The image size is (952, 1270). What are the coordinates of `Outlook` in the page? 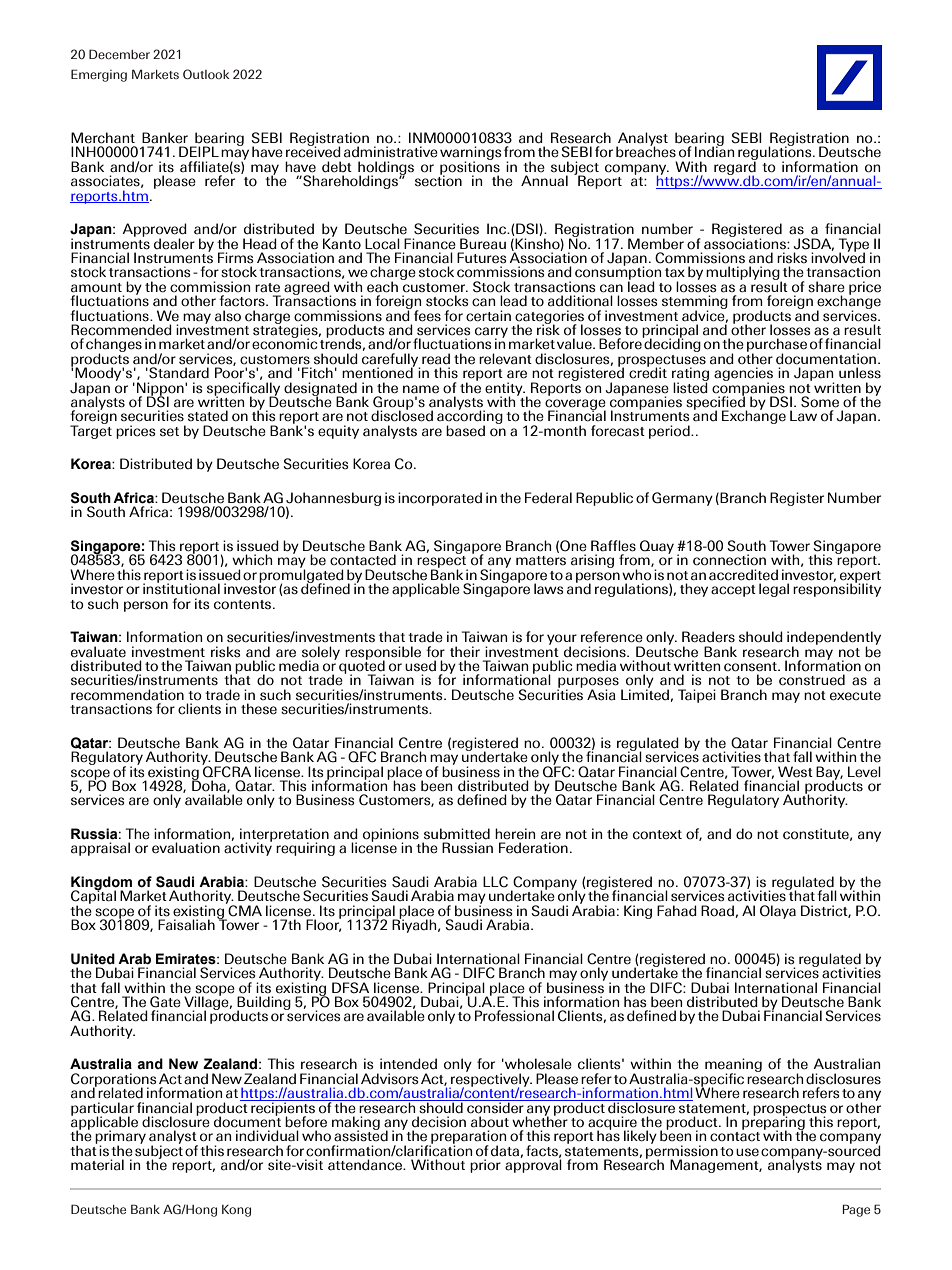 It's located at (206, 74).
